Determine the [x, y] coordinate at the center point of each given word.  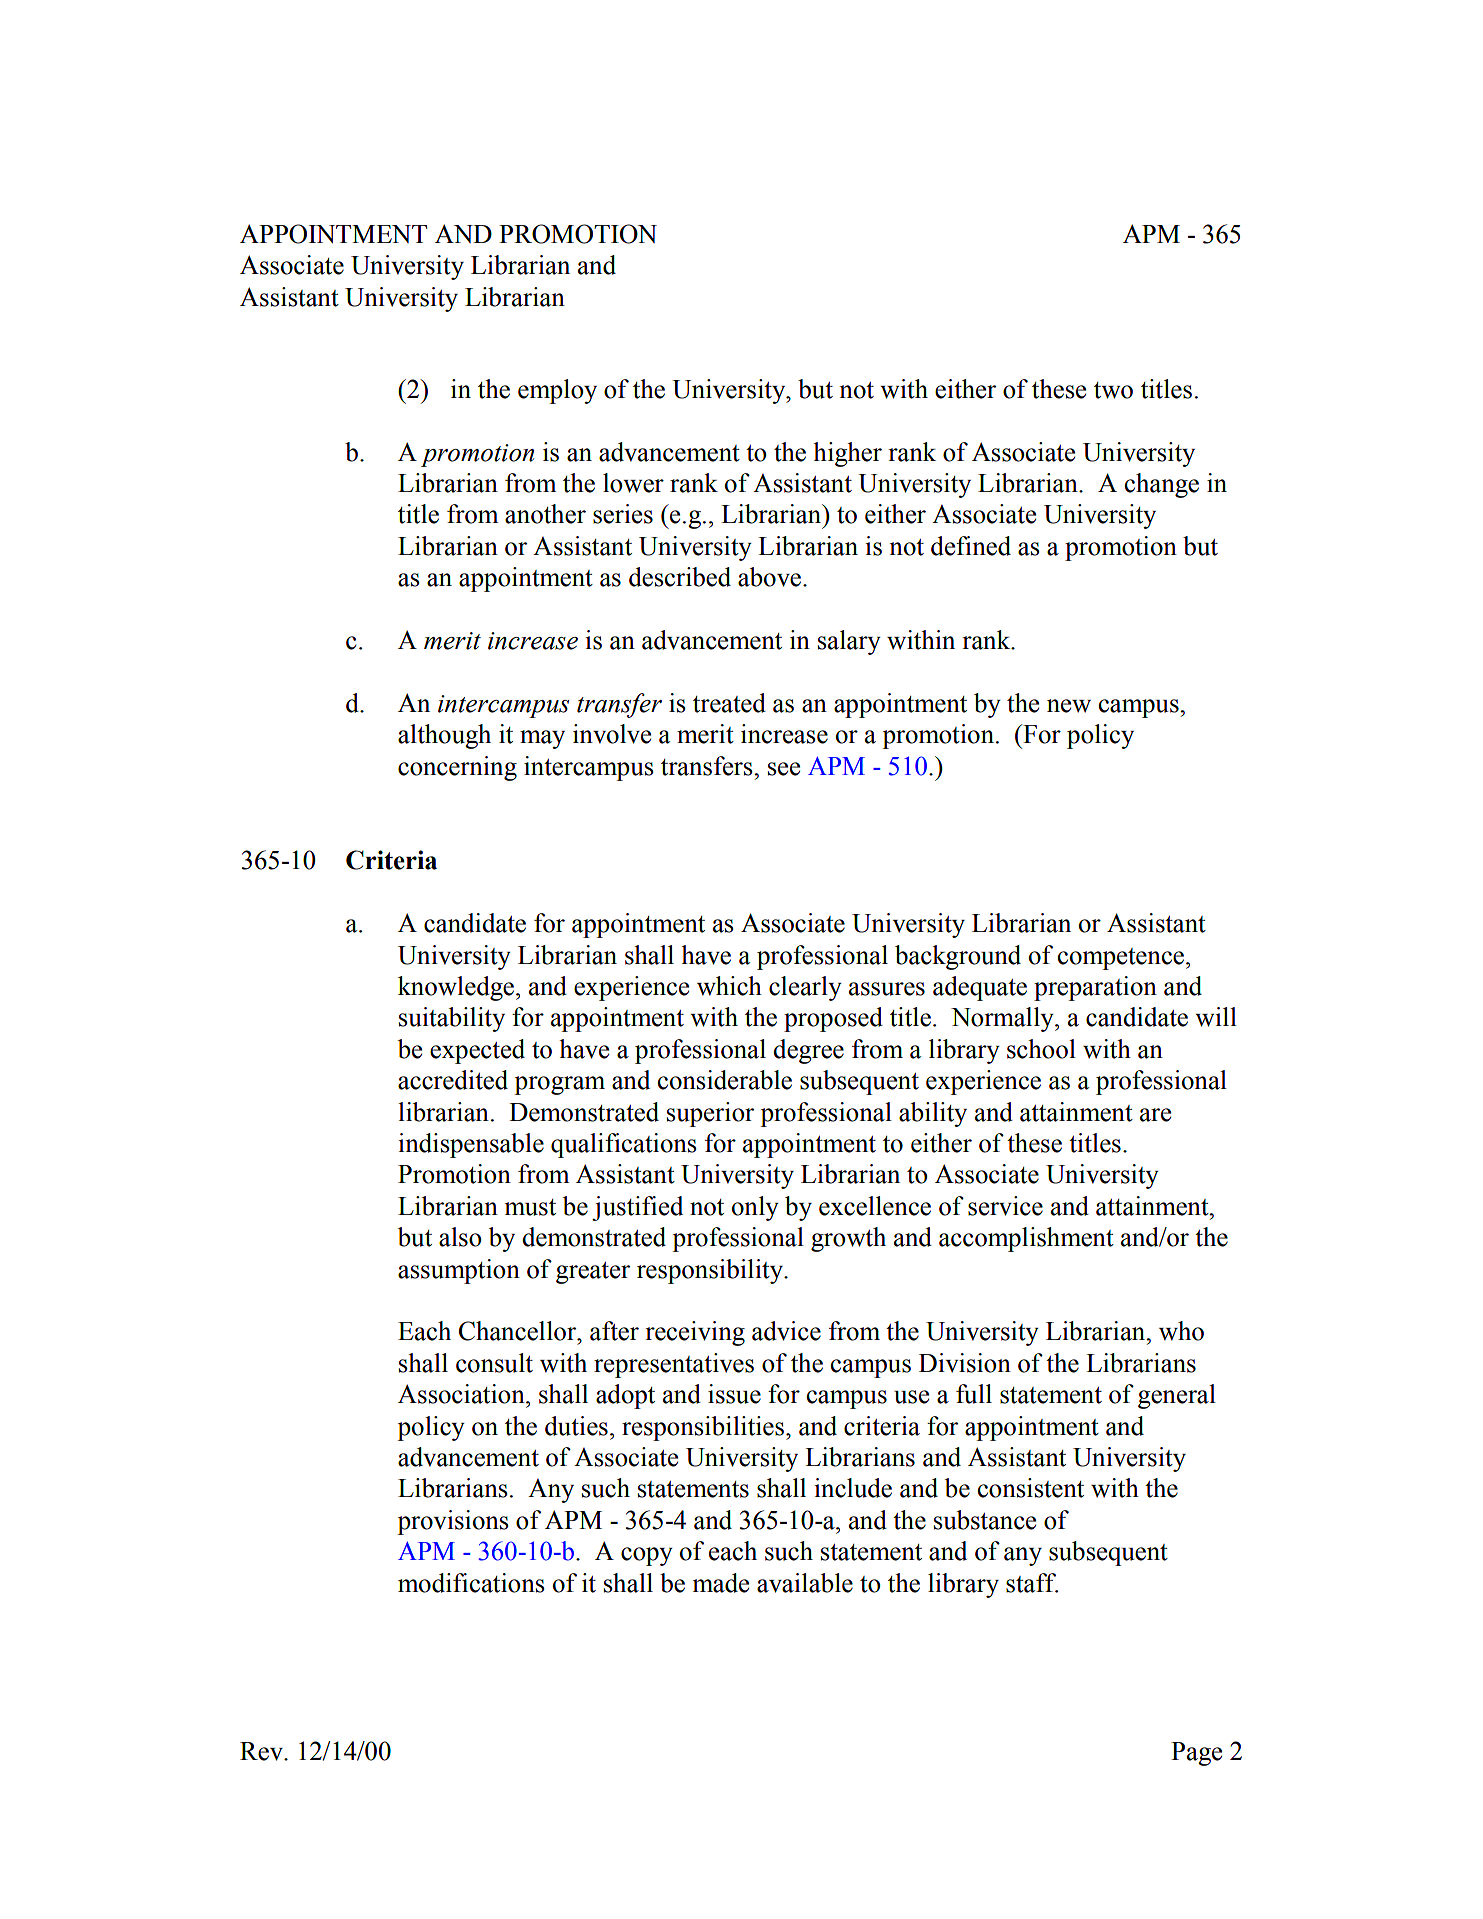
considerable [725, 1080]
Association [462, 1394]
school [1041, 1049]
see [784, 769]
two [1113, 390]
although [444, 736]
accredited [453, 1080]
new [1069, 706]
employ [557, 391]
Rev [262, 1751]
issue [734, 1394]
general [1177, 1396]
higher [847, 454]
